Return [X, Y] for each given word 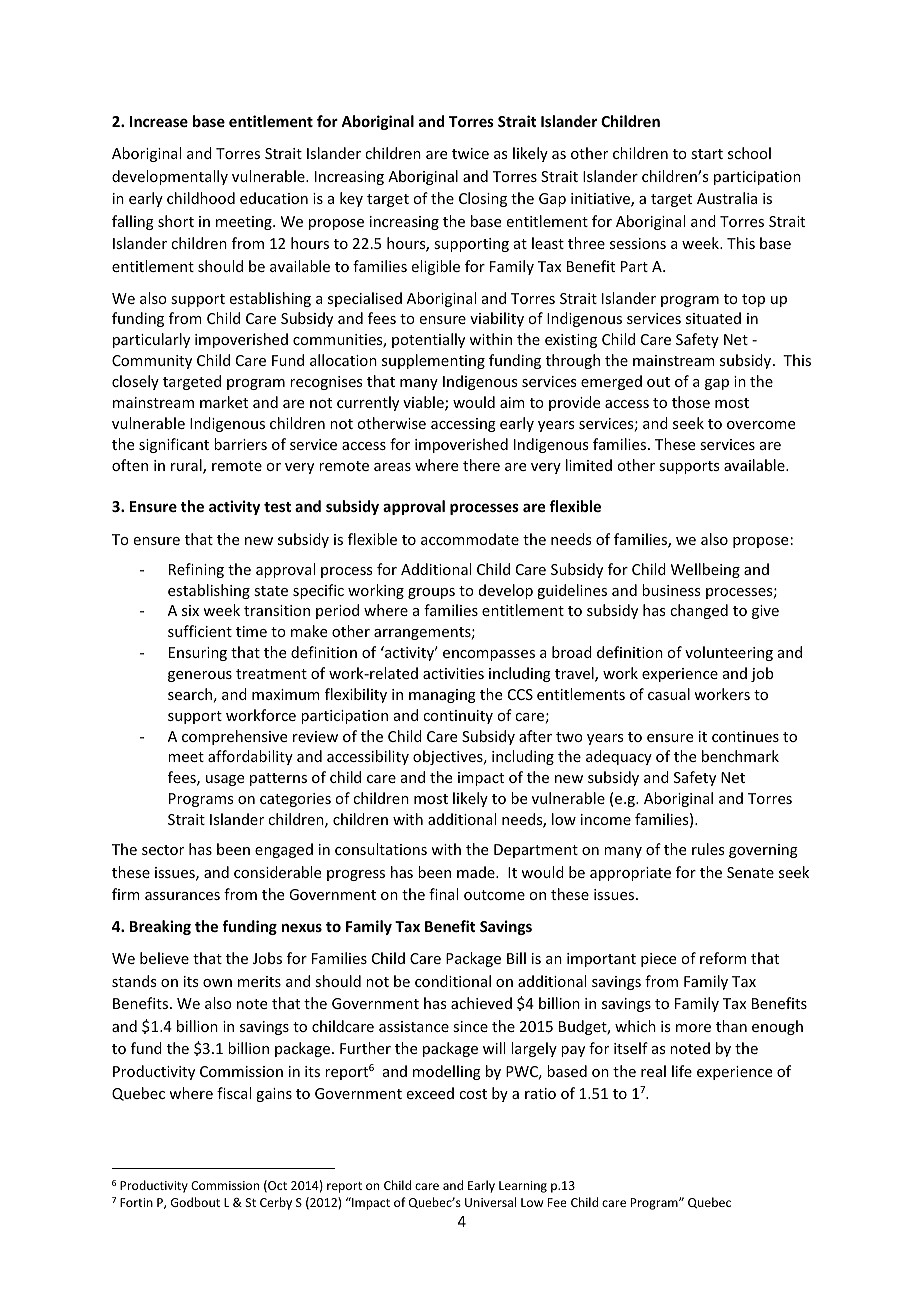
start [707, 154]
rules [708, 849]
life [682, 1071]
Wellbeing [705, 570]
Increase [159, 121]
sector [163, 850]
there [481, 465]
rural [187, 466]
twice [470, 153]
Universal [490, 1202]
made [477, 872]
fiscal [234, 1093]
